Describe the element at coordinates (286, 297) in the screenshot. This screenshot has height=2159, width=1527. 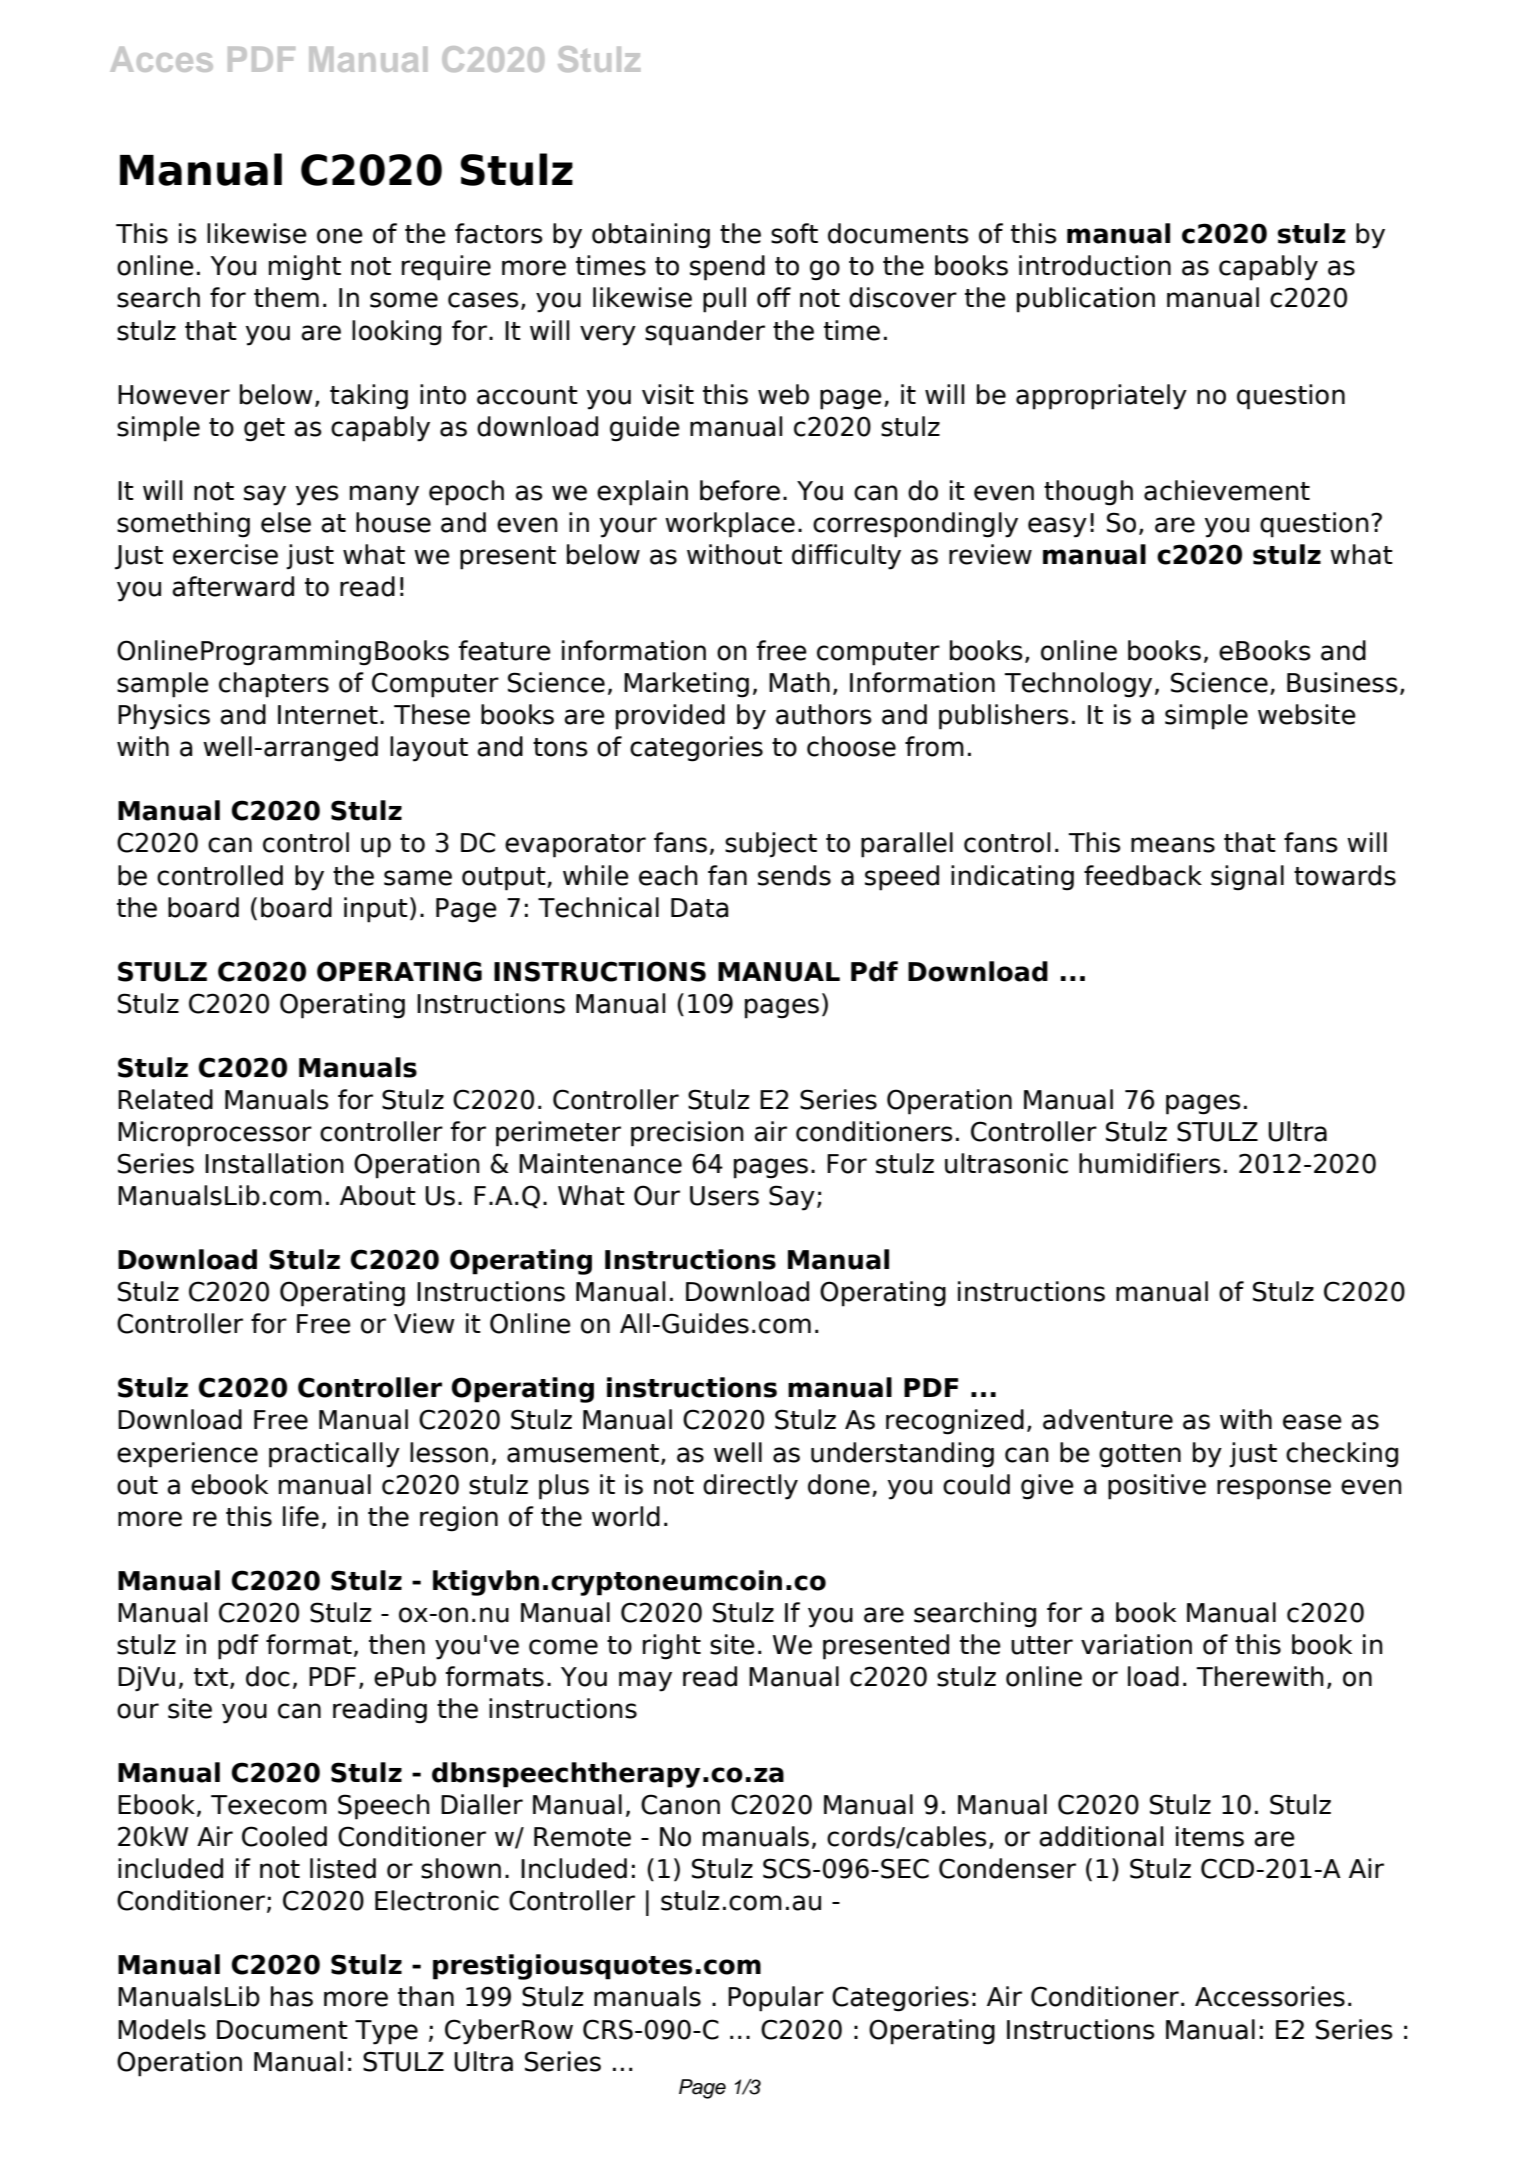
I see `them` at that location.
